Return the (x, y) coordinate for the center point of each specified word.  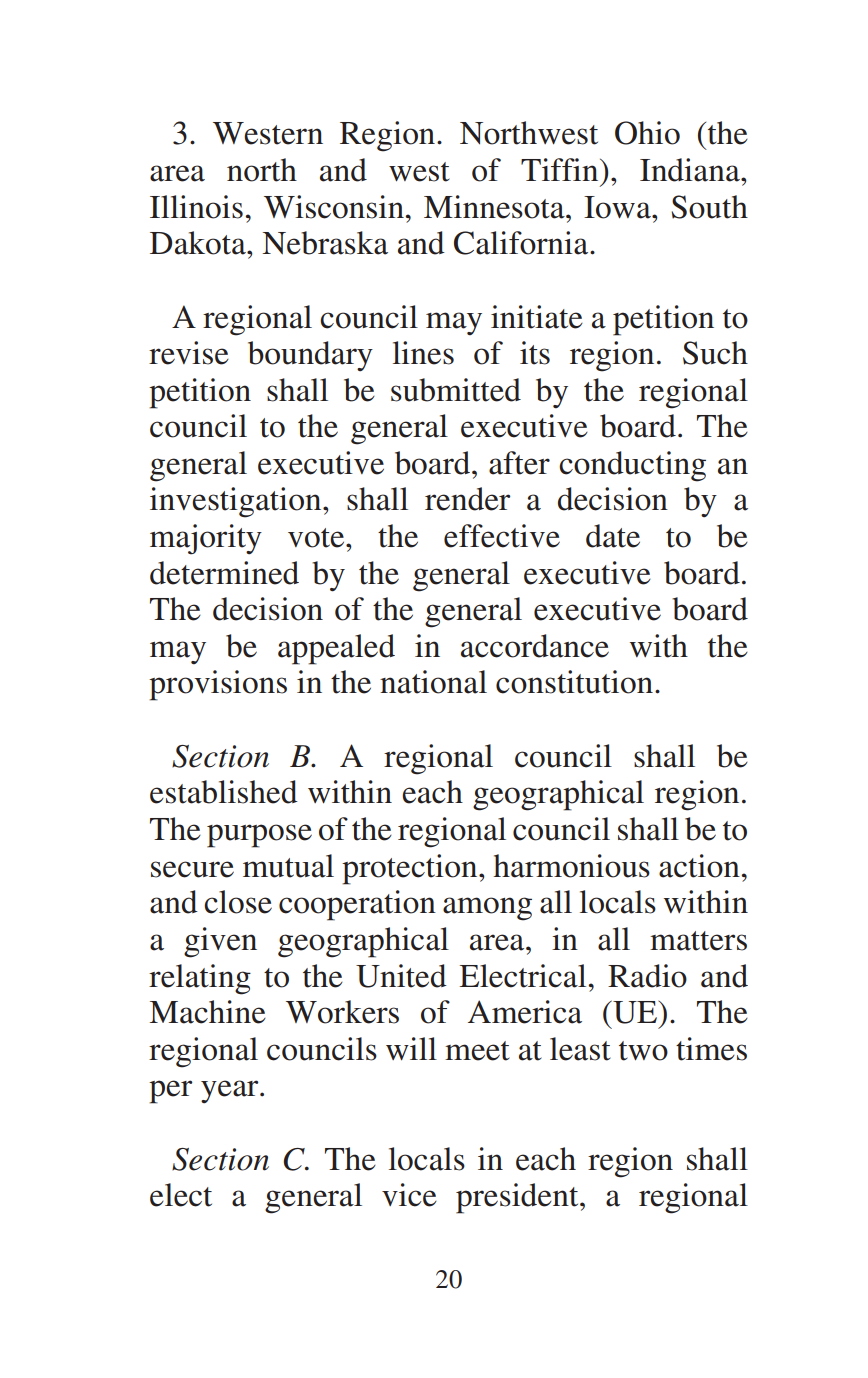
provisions (218, 685)
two (643, 1051)
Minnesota (495, 207)
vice (409, 1195)
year (231, 1091)
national (433, 682)
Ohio (647, 133)
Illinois (196, 207)
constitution (574, 682)
